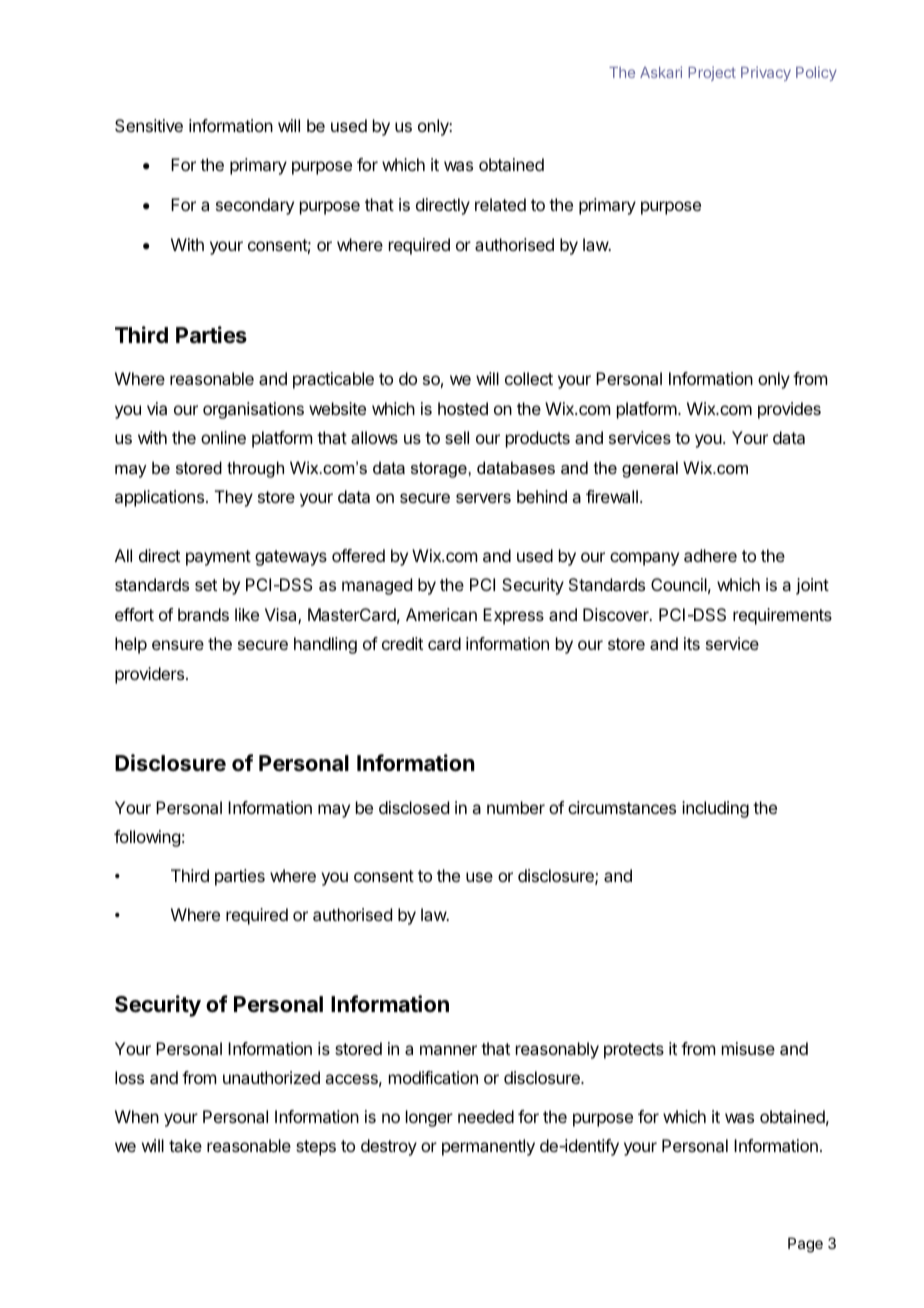 This screenshot has height=1308, width=924. Describe the element at coordinates (185, 1145) in the screenshot. I see `take` at that location.
